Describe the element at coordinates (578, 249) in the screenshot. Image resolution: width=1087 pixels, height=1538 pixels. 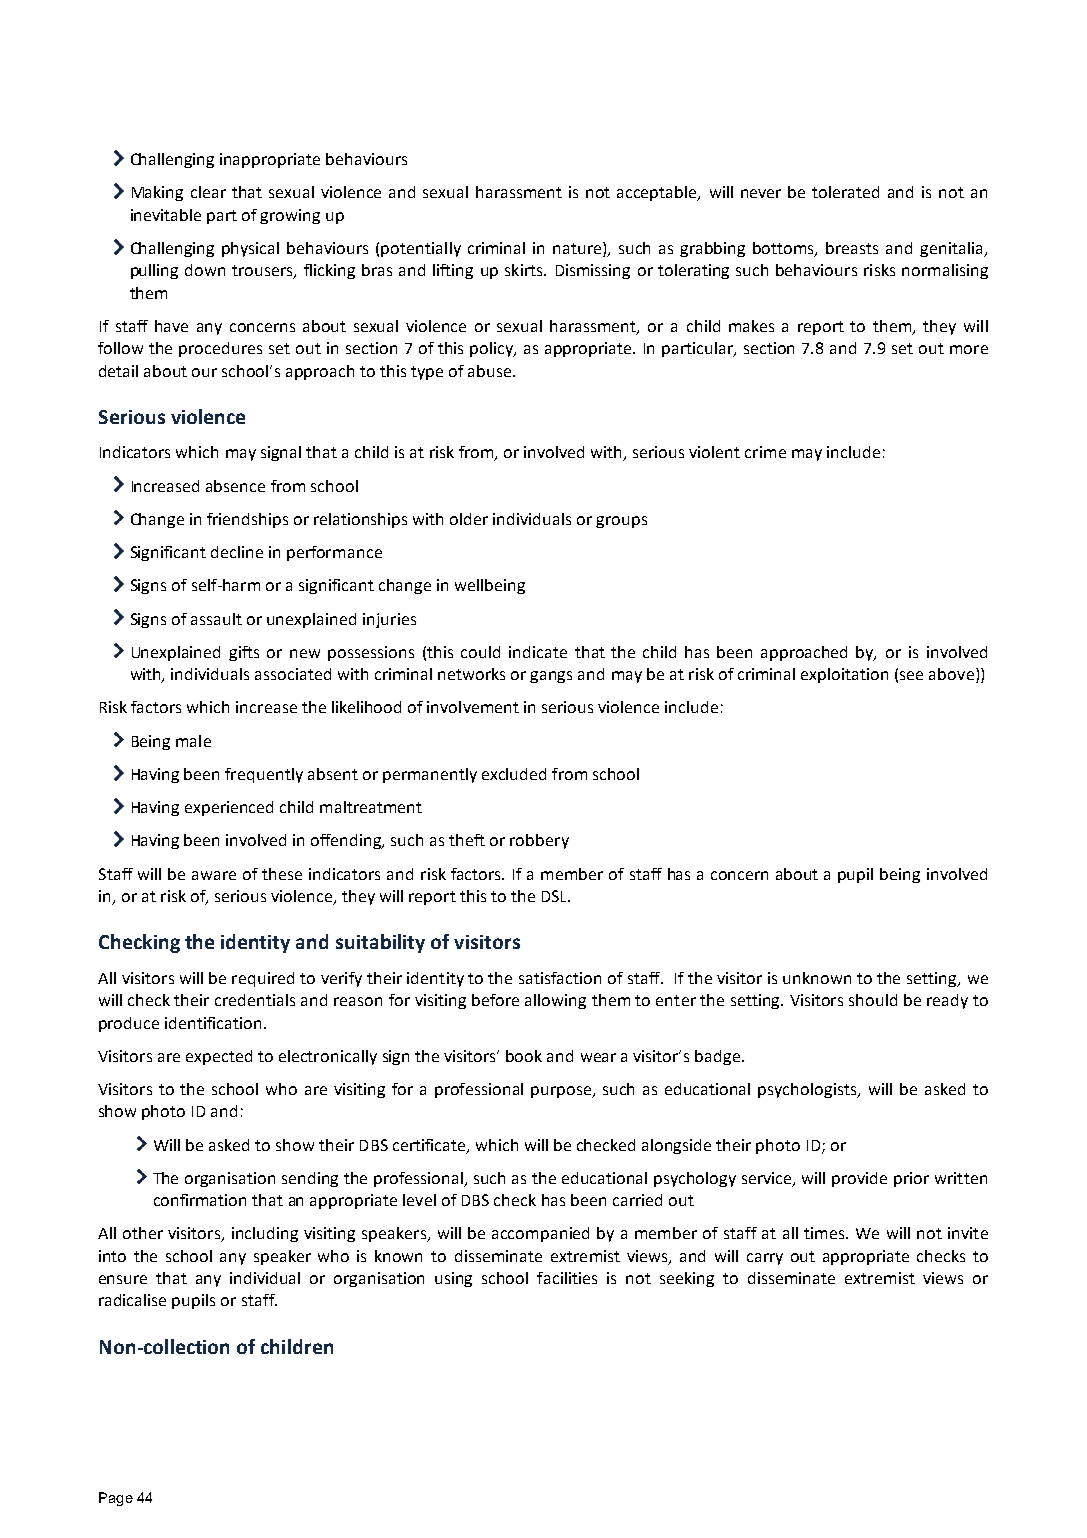
I see `nature` at that location.
